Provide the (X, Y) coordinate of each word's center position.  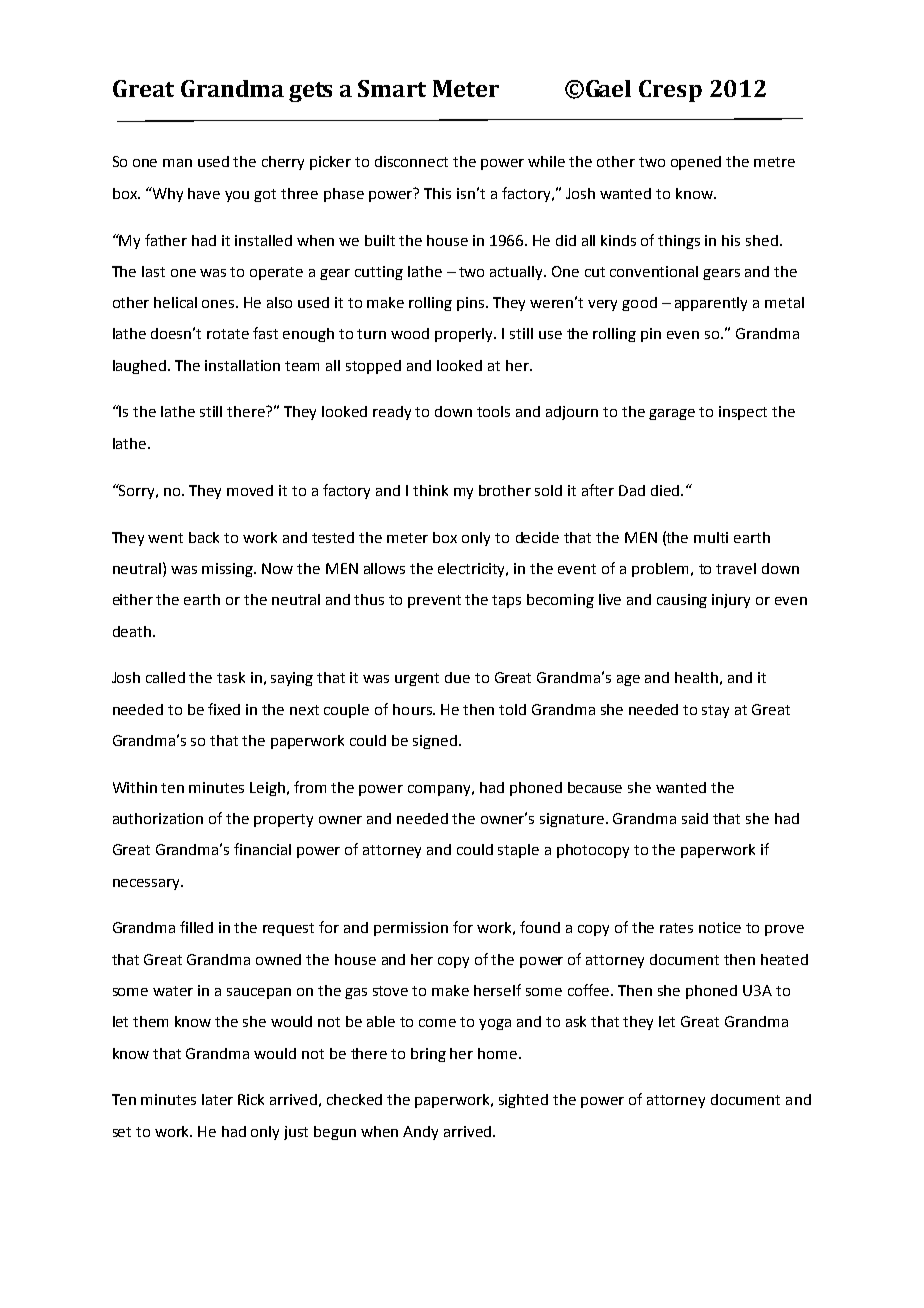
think (430, 490)
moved (250, 490)
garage (672, 414)
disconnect (411, 161)
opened (696, 163)
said (695, 818)
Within (135, 787)
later (217, 1099)
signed (435, 742)
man (177, 163)
